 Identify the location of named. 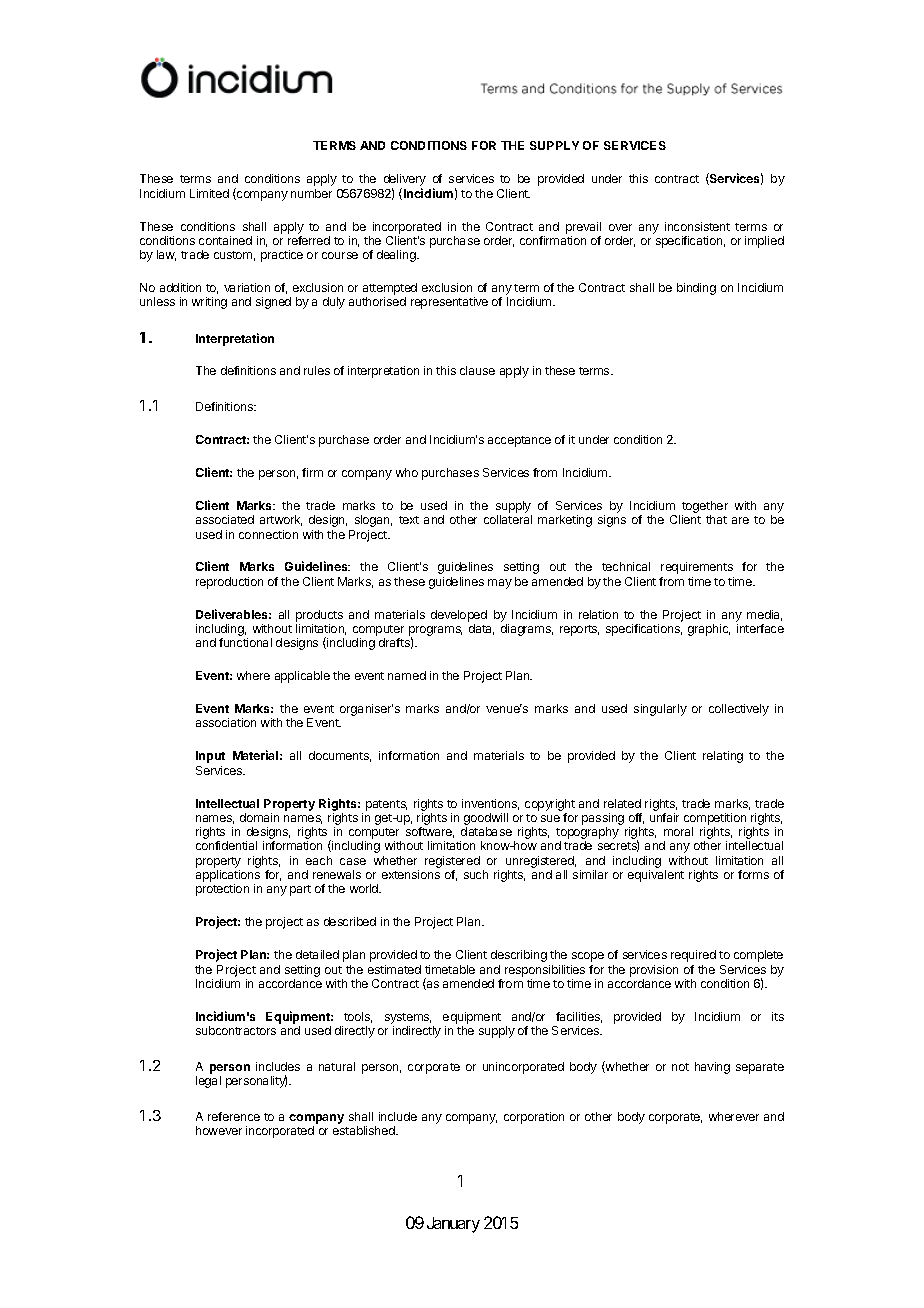
(407, 675).
